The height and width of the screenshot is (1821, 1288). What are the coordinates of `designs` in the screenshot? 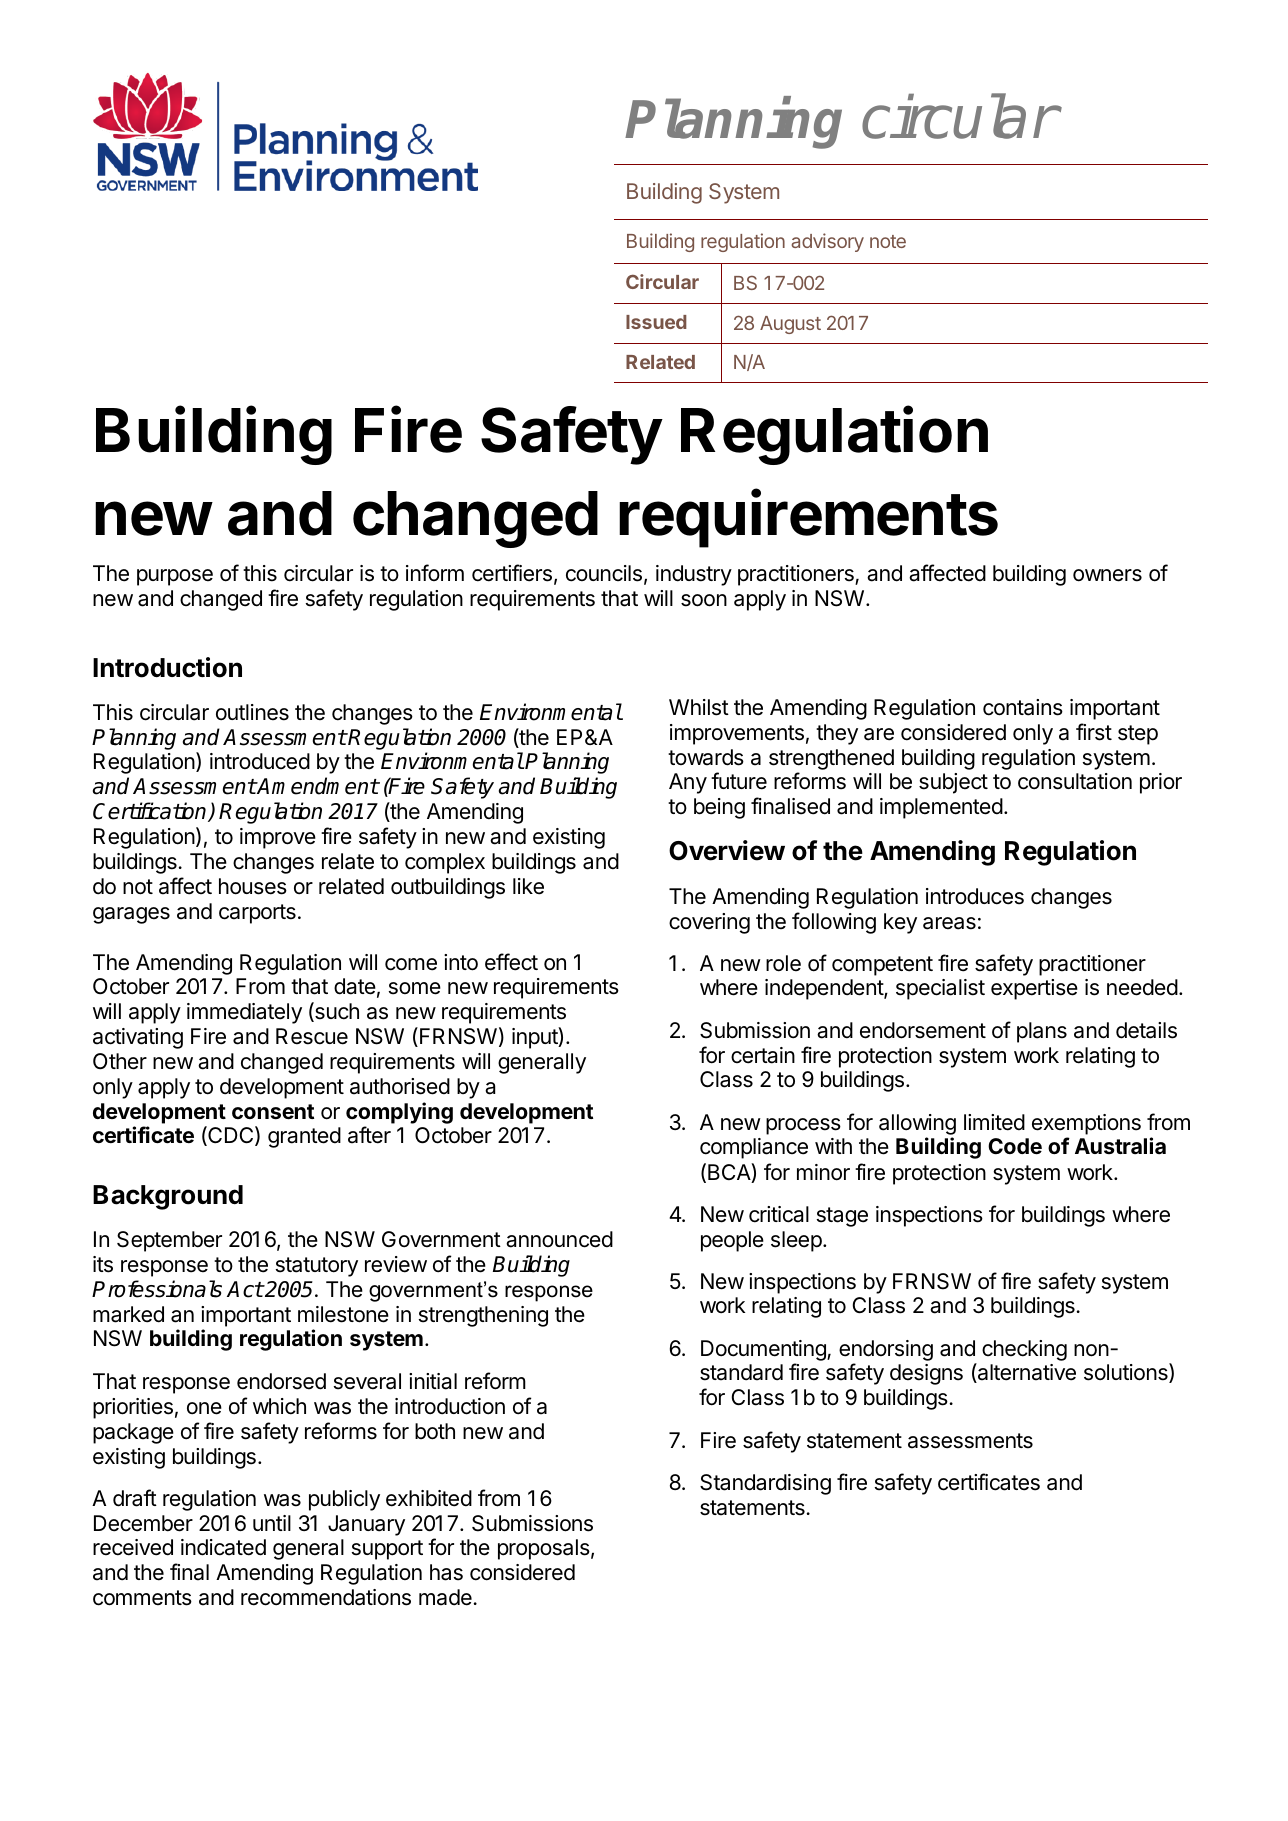 It's located at (926, 1374).
